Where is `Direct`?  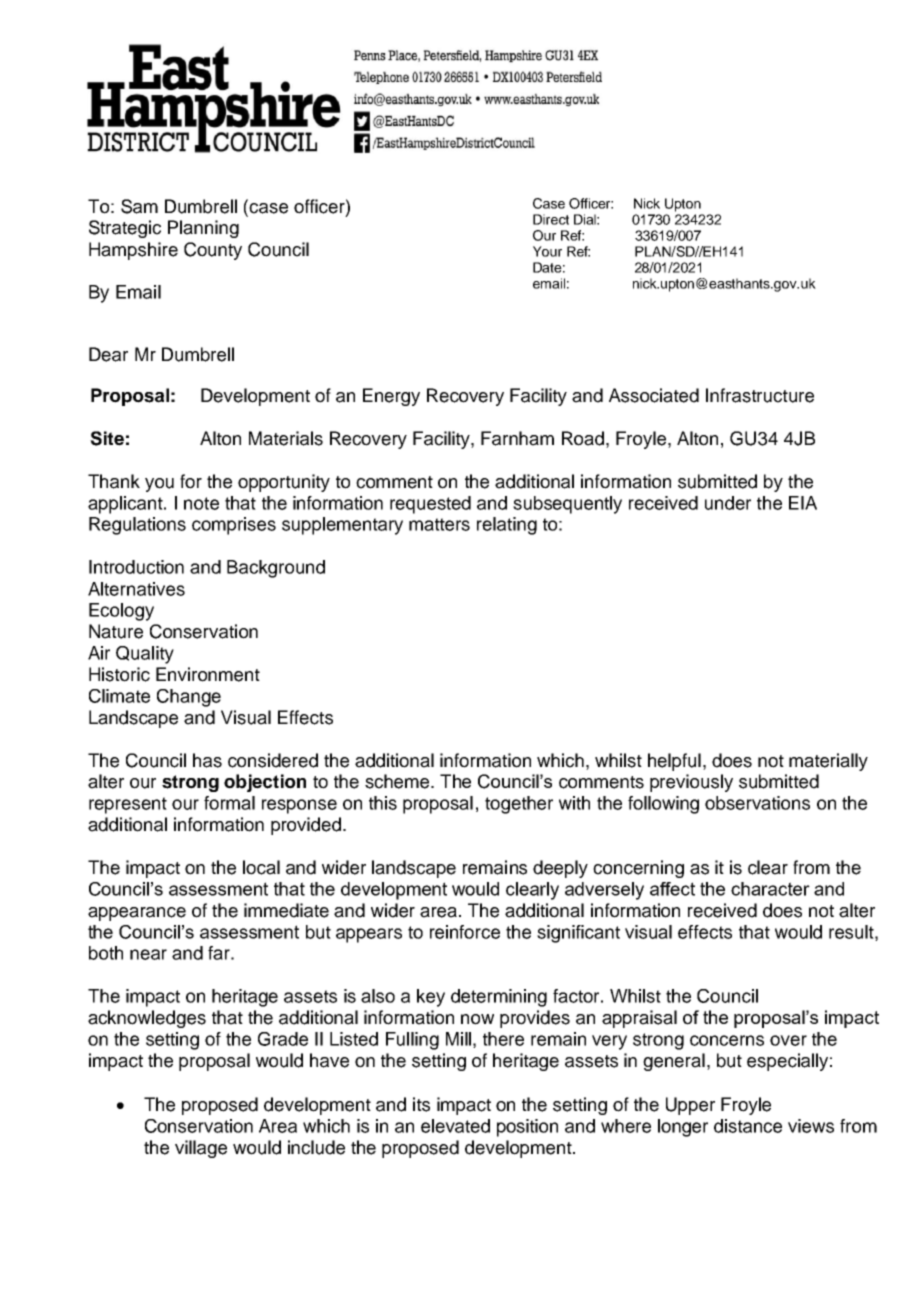
Direct is located at coordinates (551, 219).
